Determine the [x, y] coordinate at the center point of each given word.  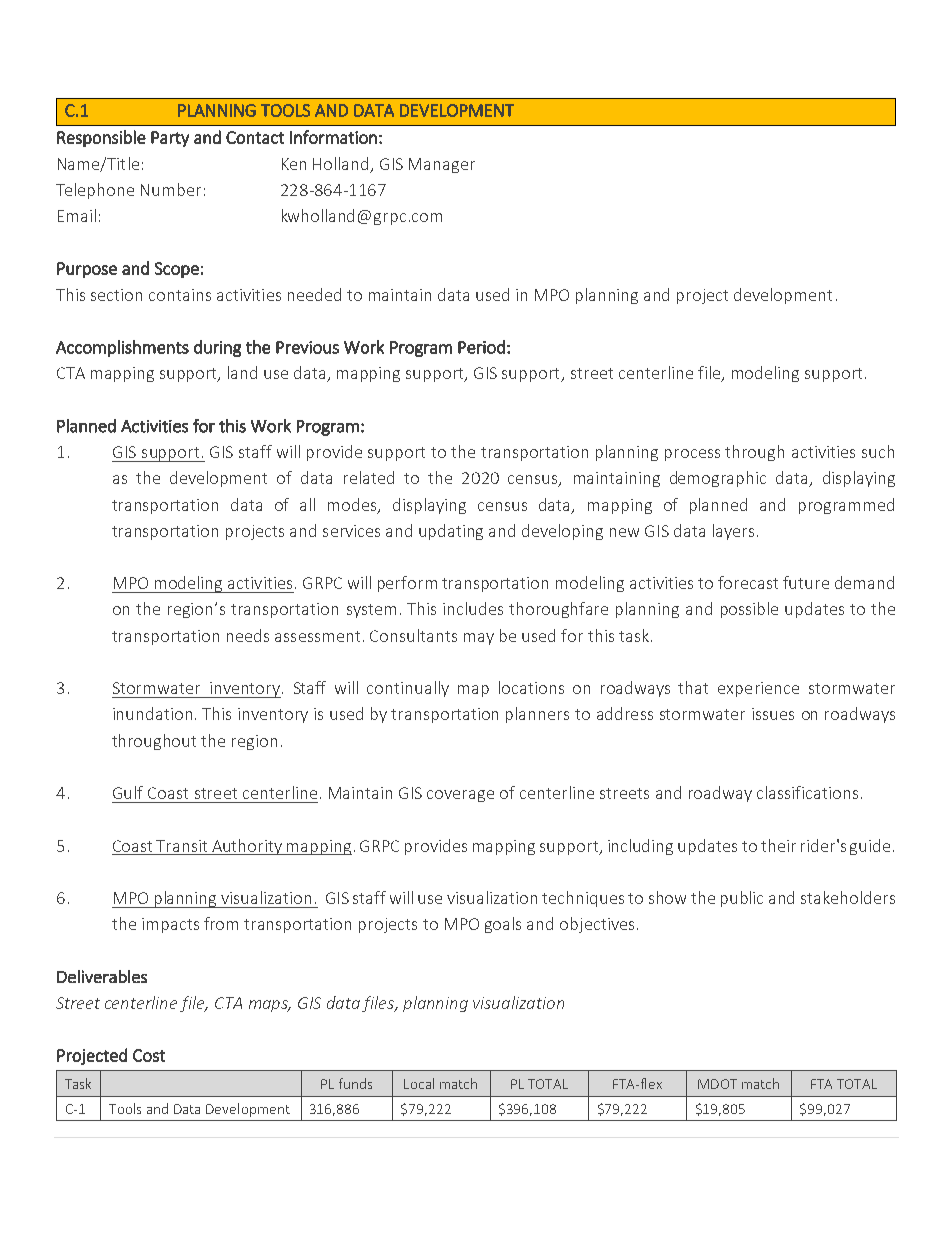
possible [749, 610]
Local [419, 1083]
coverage [460, 796]
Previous [307, 347]
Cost [149, 1055]
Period [481, 347]
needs [248, 635]
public [742, 899]
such [878, 451]
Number [171, 189]
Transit [181, 846]
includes [473, 608]
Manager [442, 165]
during [217, 348]
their [778, 845]
